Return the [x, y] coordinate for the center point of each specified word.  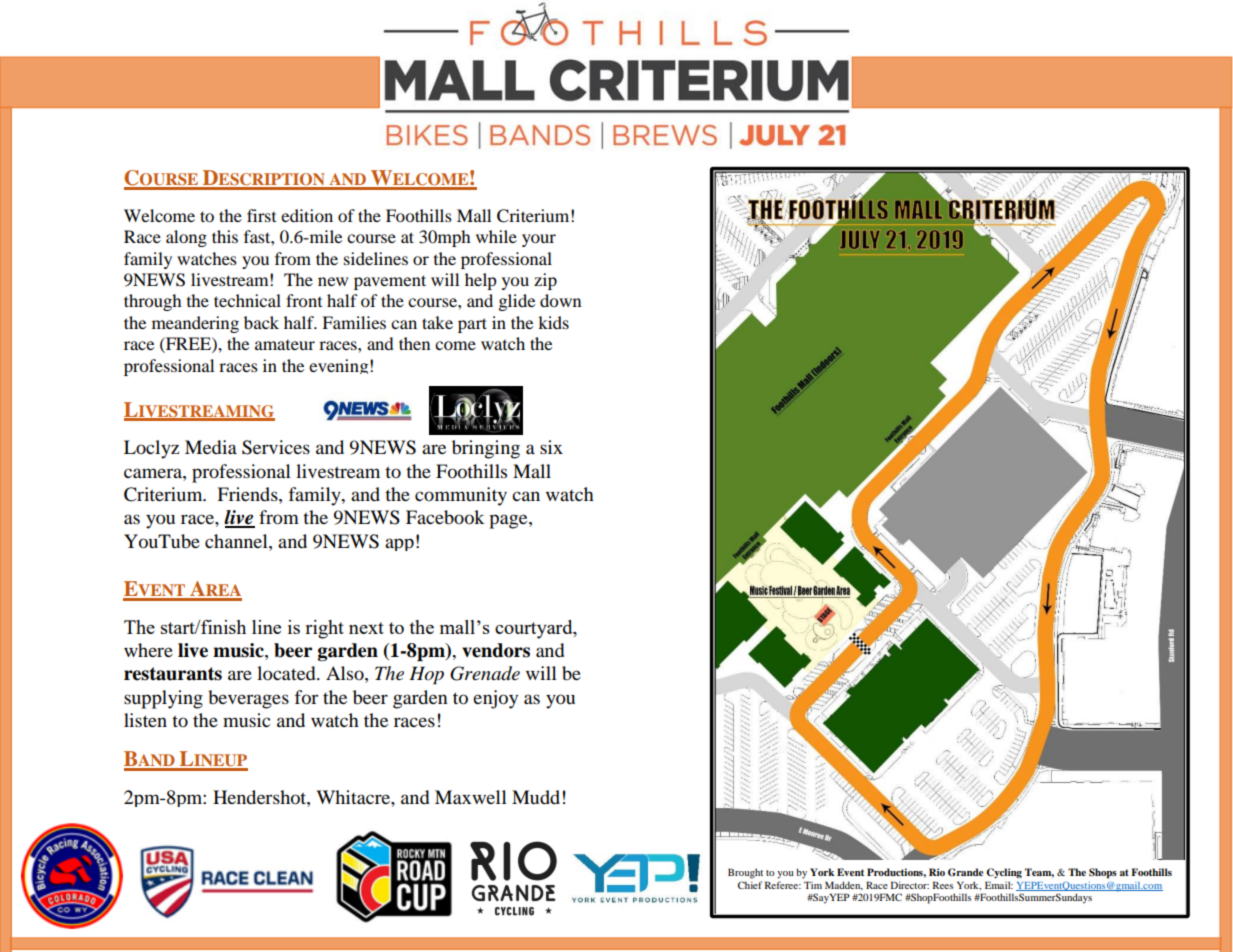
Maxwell [471, 797]
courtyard [535, 629]
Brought [745, 873]
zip [545, 281]
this [225, 236]
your [539, 240]
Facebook [445, 517]
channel [237, 541]
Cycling [1004, 873]
